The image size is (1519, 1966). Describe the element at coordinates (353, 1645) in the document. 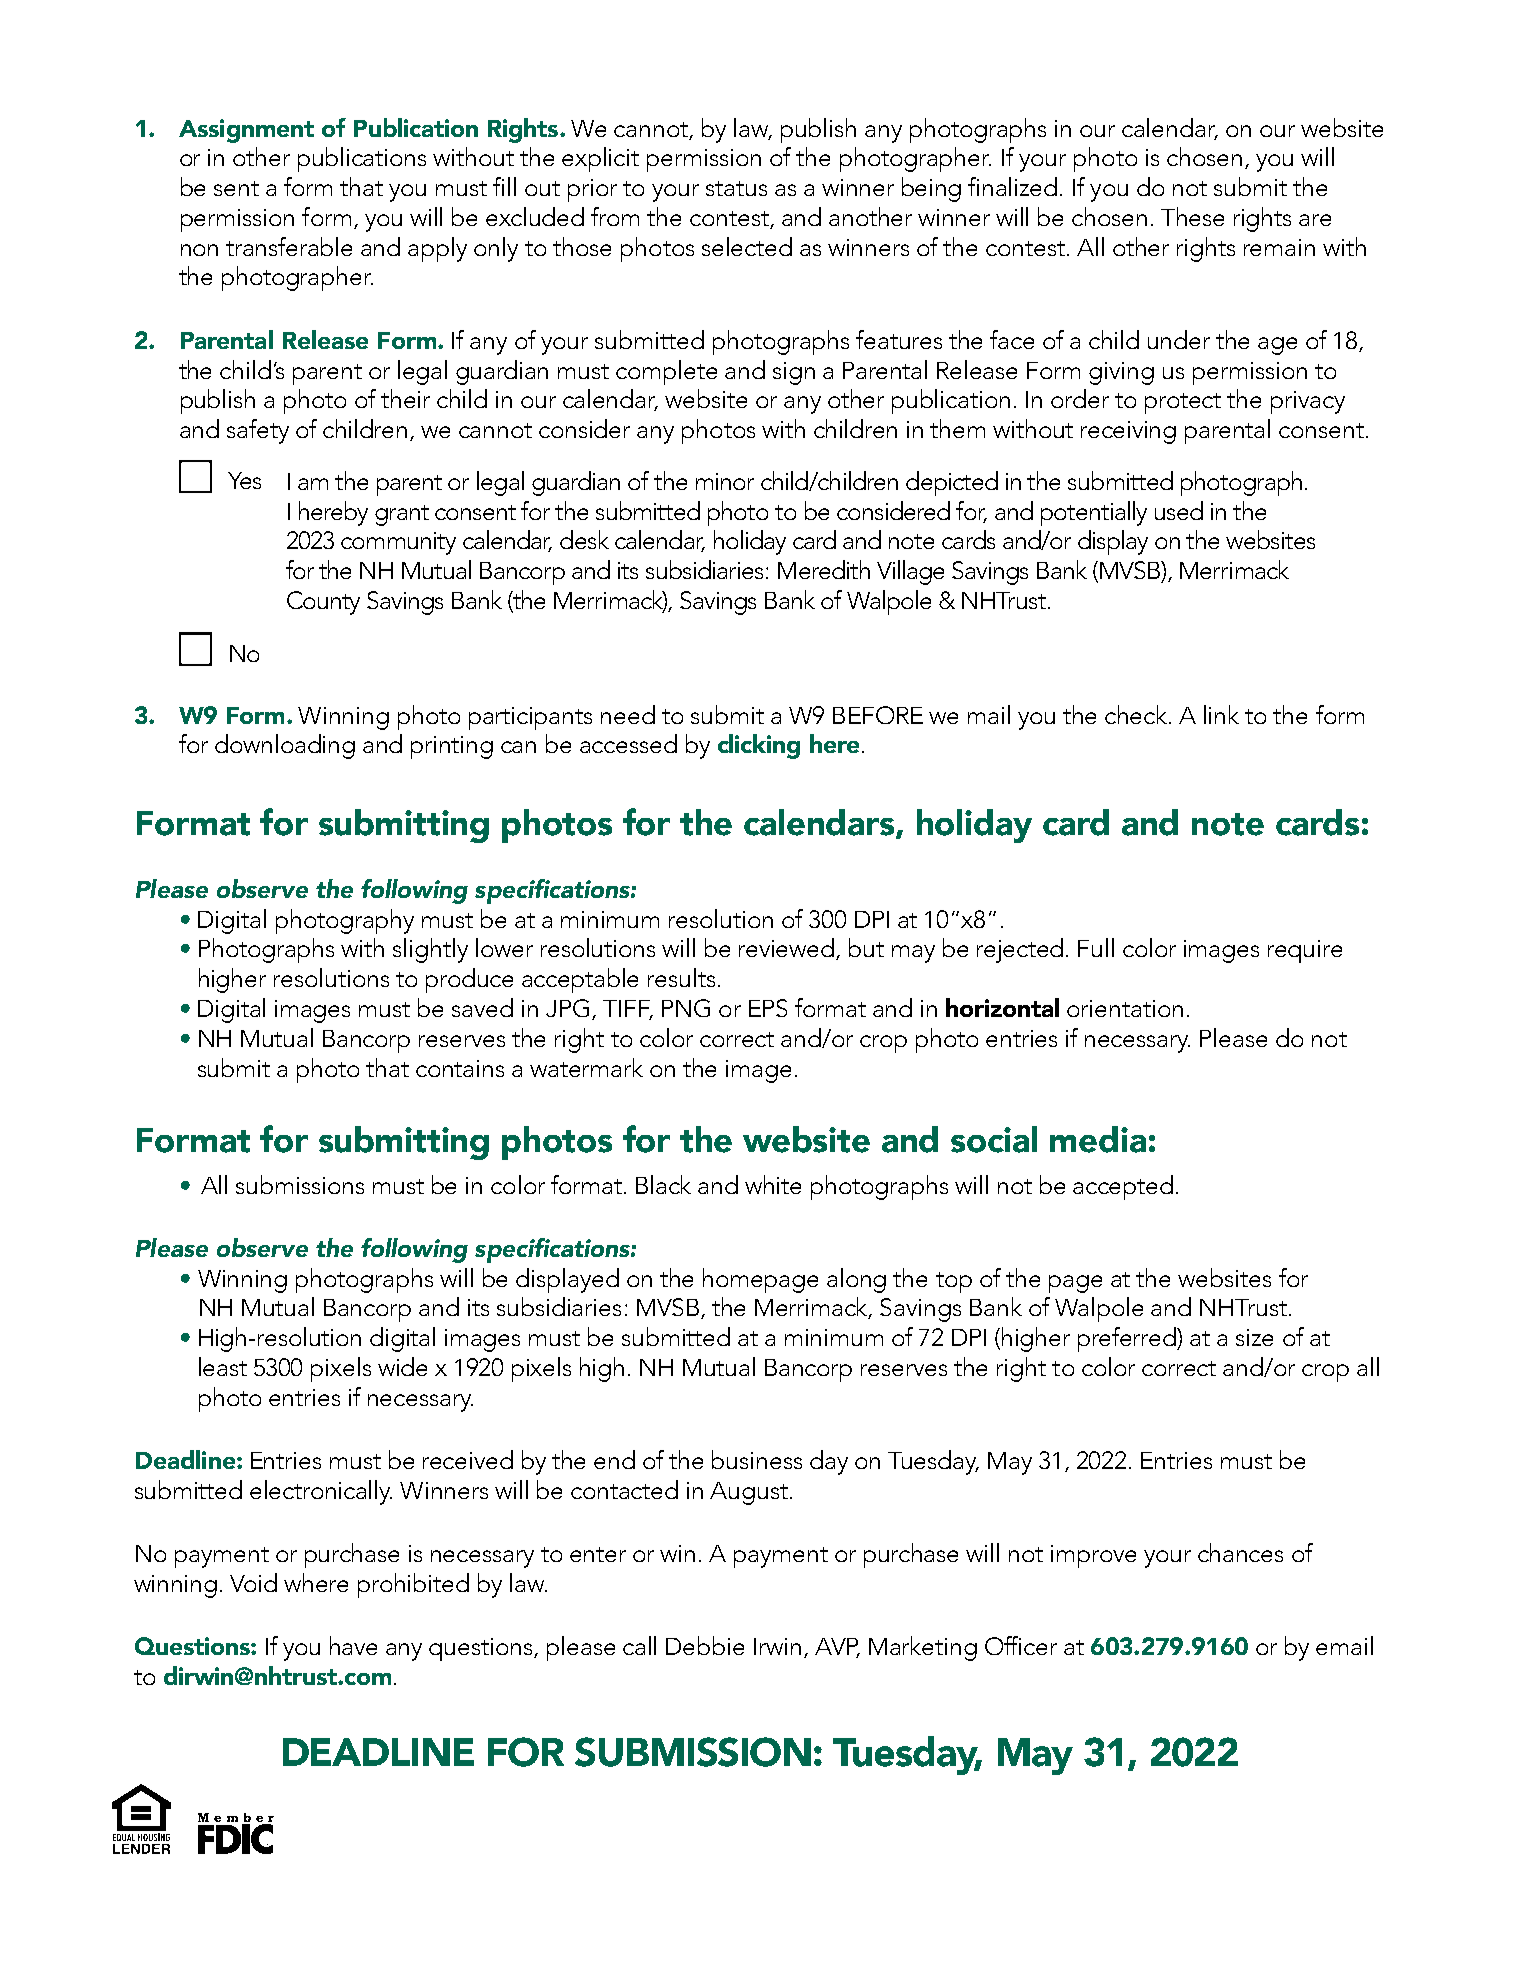

I see `have` at that location.
